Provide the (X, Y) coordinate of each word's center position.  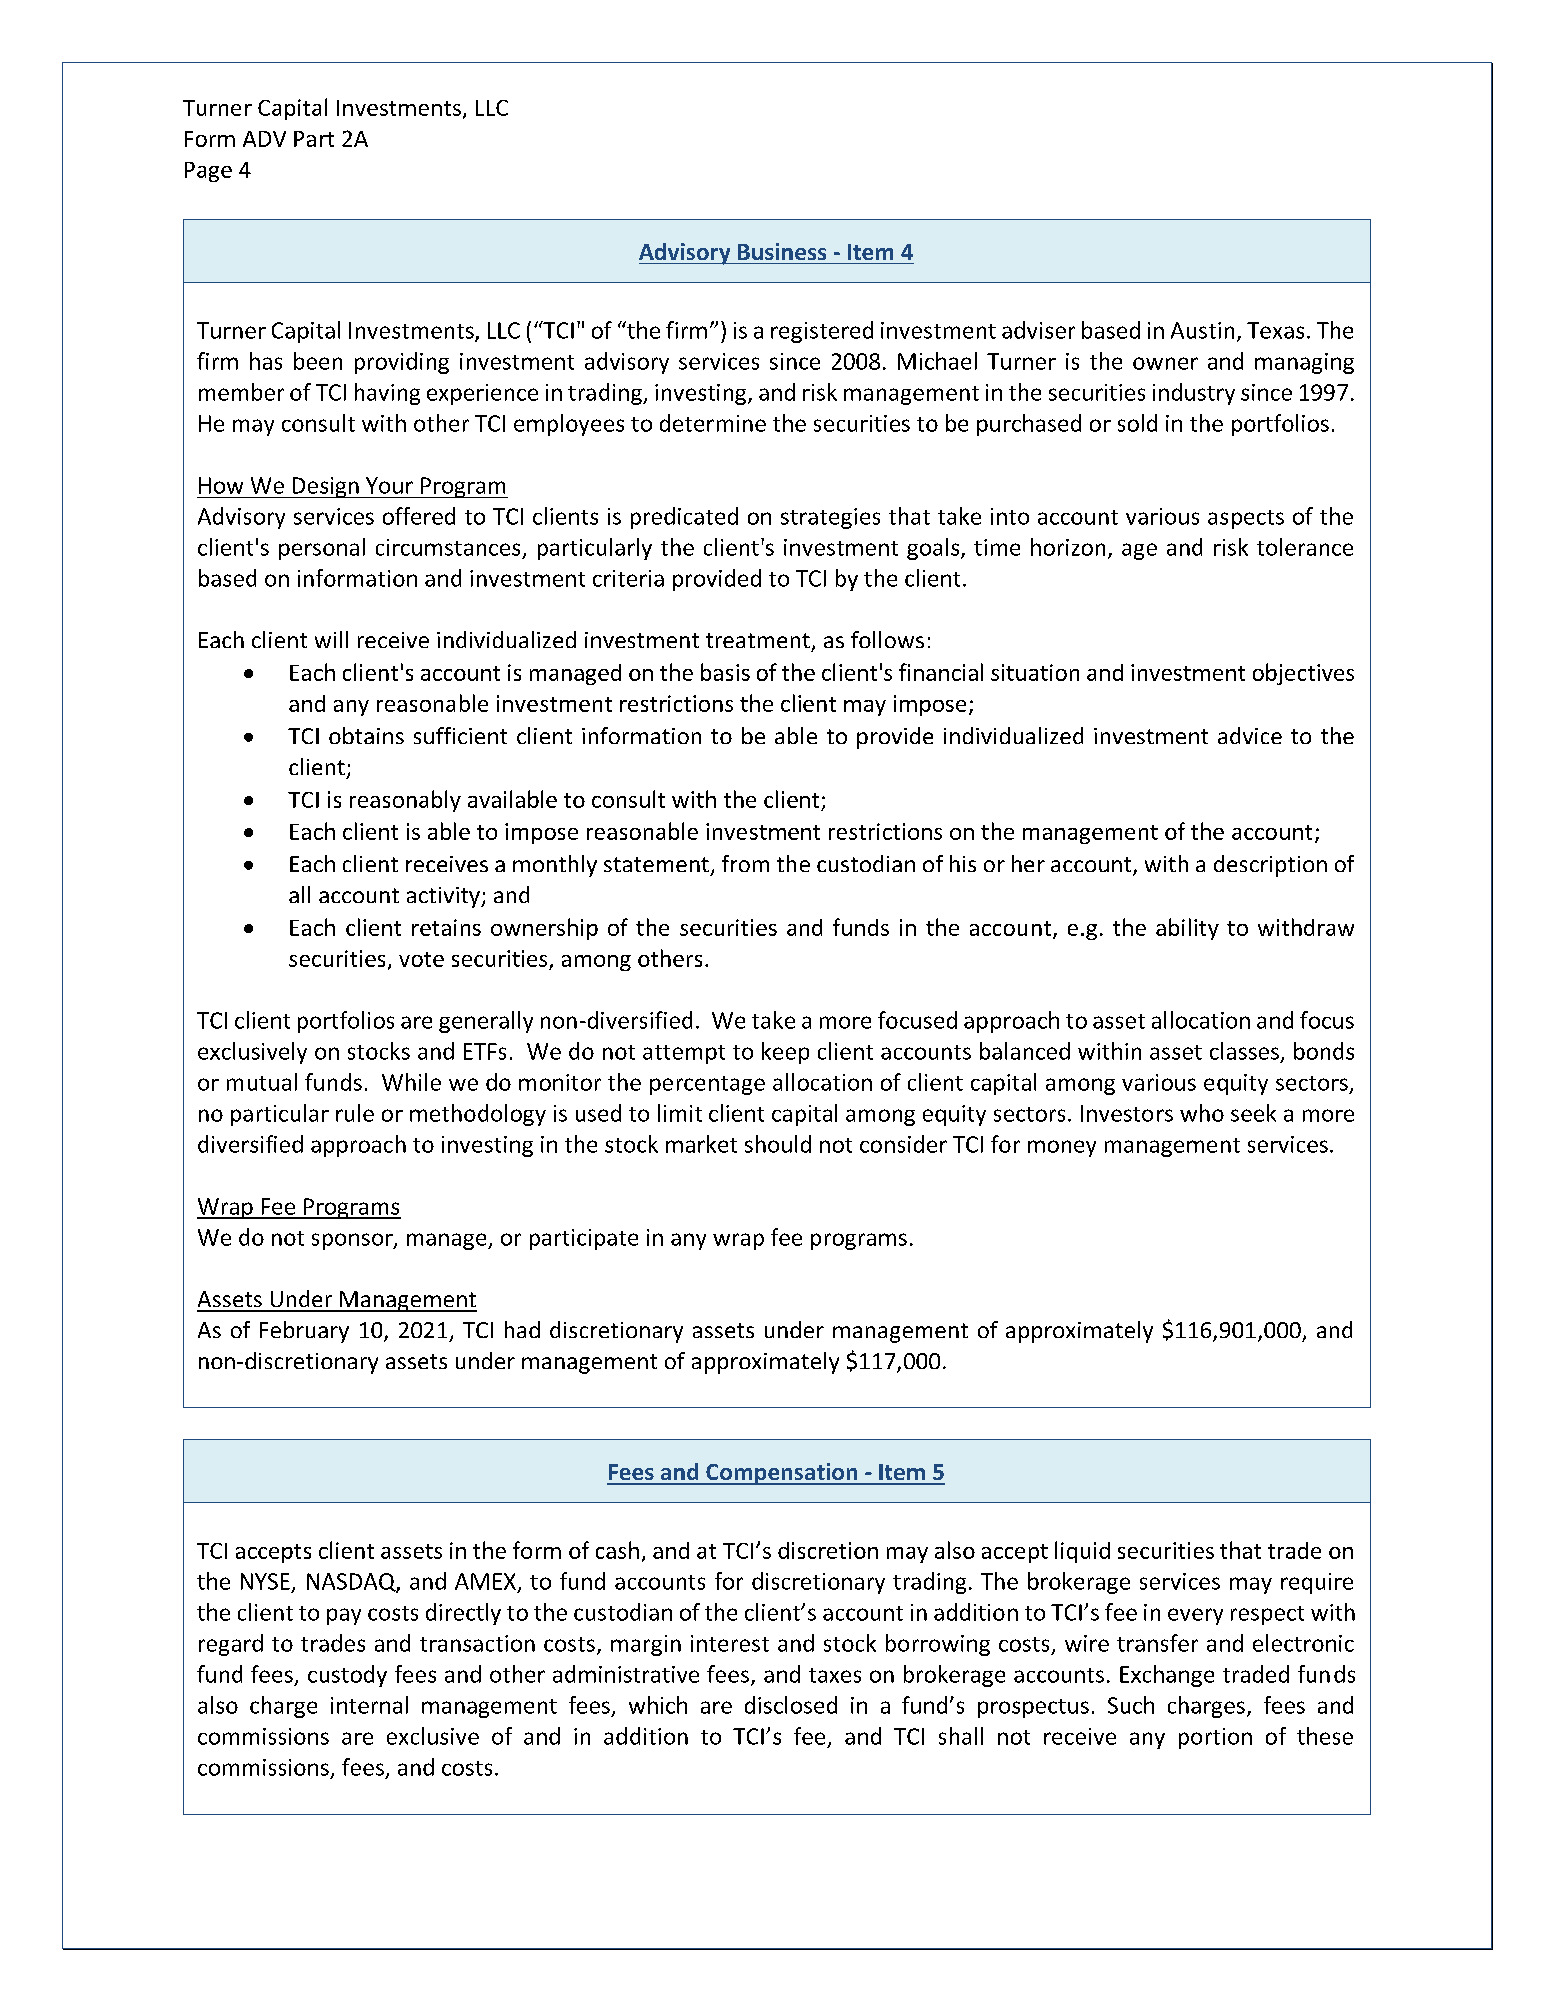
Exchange (1167, 1676)
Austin (1202, 330)
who (1202, 1113)
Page (208, 172)
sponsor (353, 1241)
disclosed (791, 1705)
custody (347, 1676)
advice (1250, 735)
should (778, 1144)
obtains (366, 735)
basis (725, 672)
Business (782, 251)
